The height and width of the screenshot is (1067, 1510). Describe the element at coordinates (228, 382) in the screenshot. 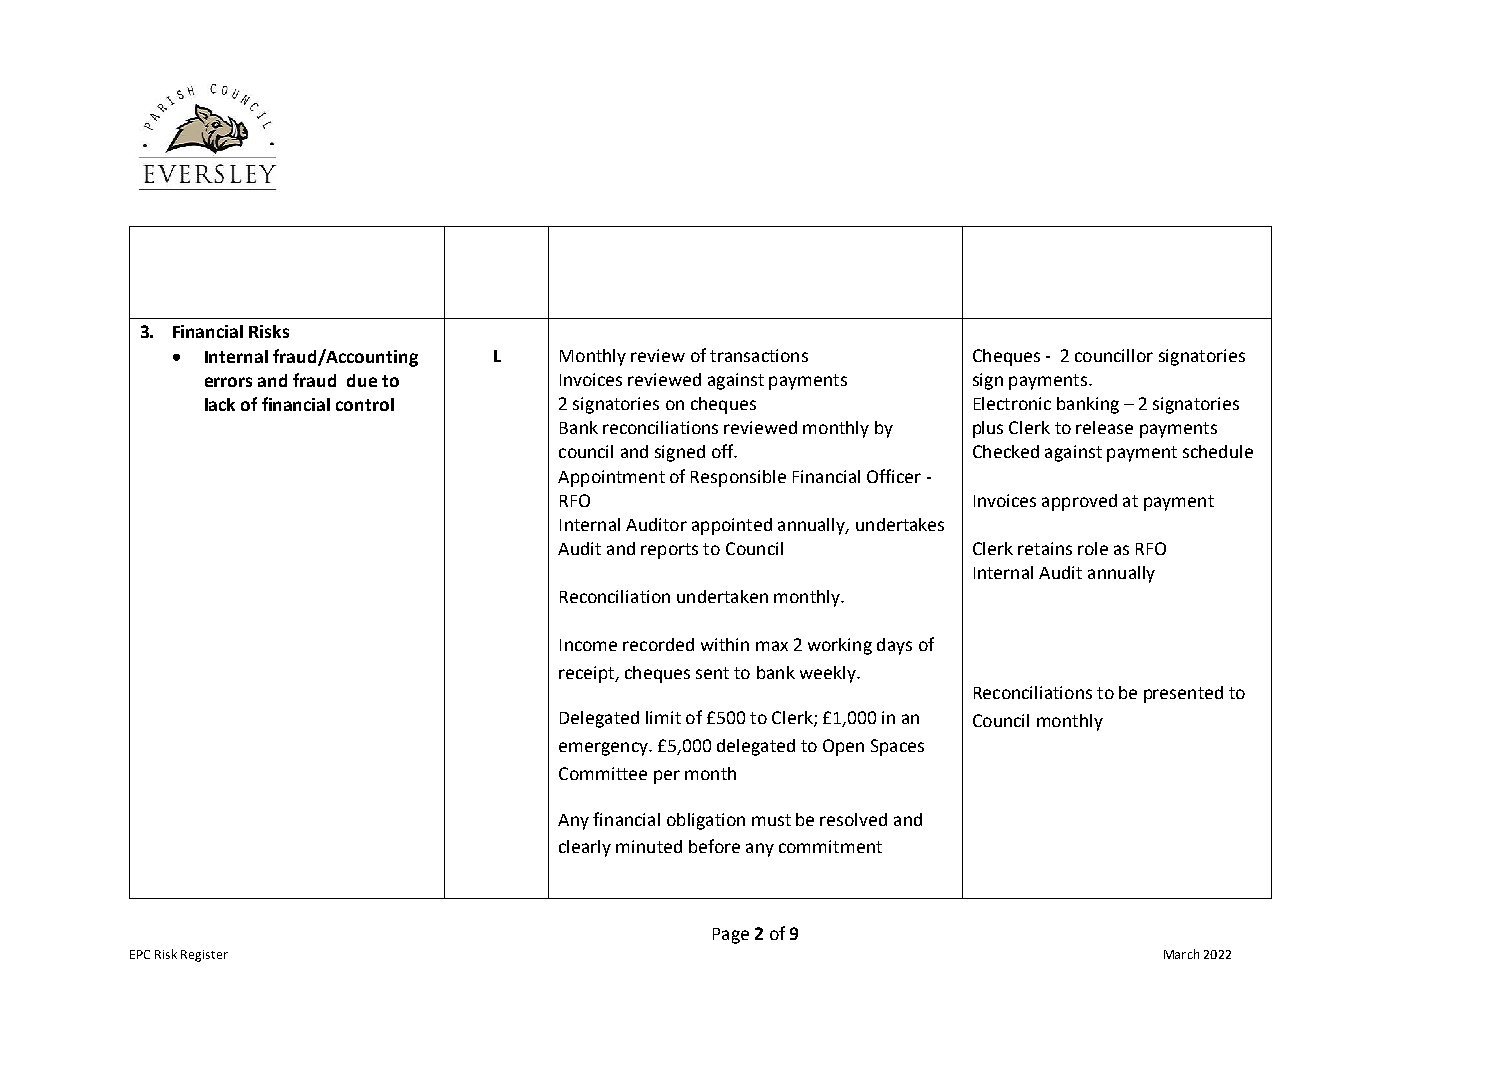

I see `errors` at that location.
